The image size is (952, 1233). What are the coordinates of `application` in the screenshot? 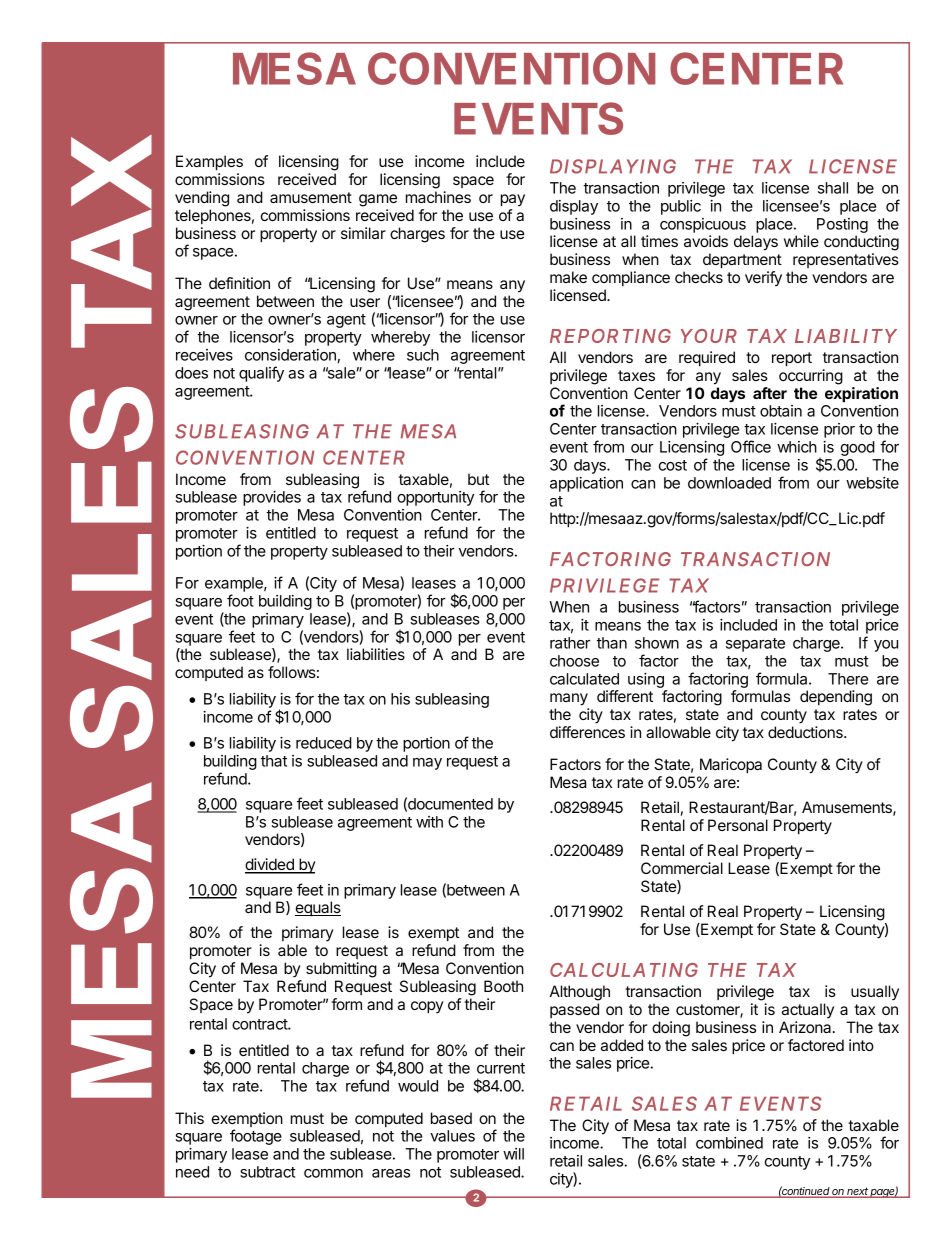 It's located at (586, 484).
